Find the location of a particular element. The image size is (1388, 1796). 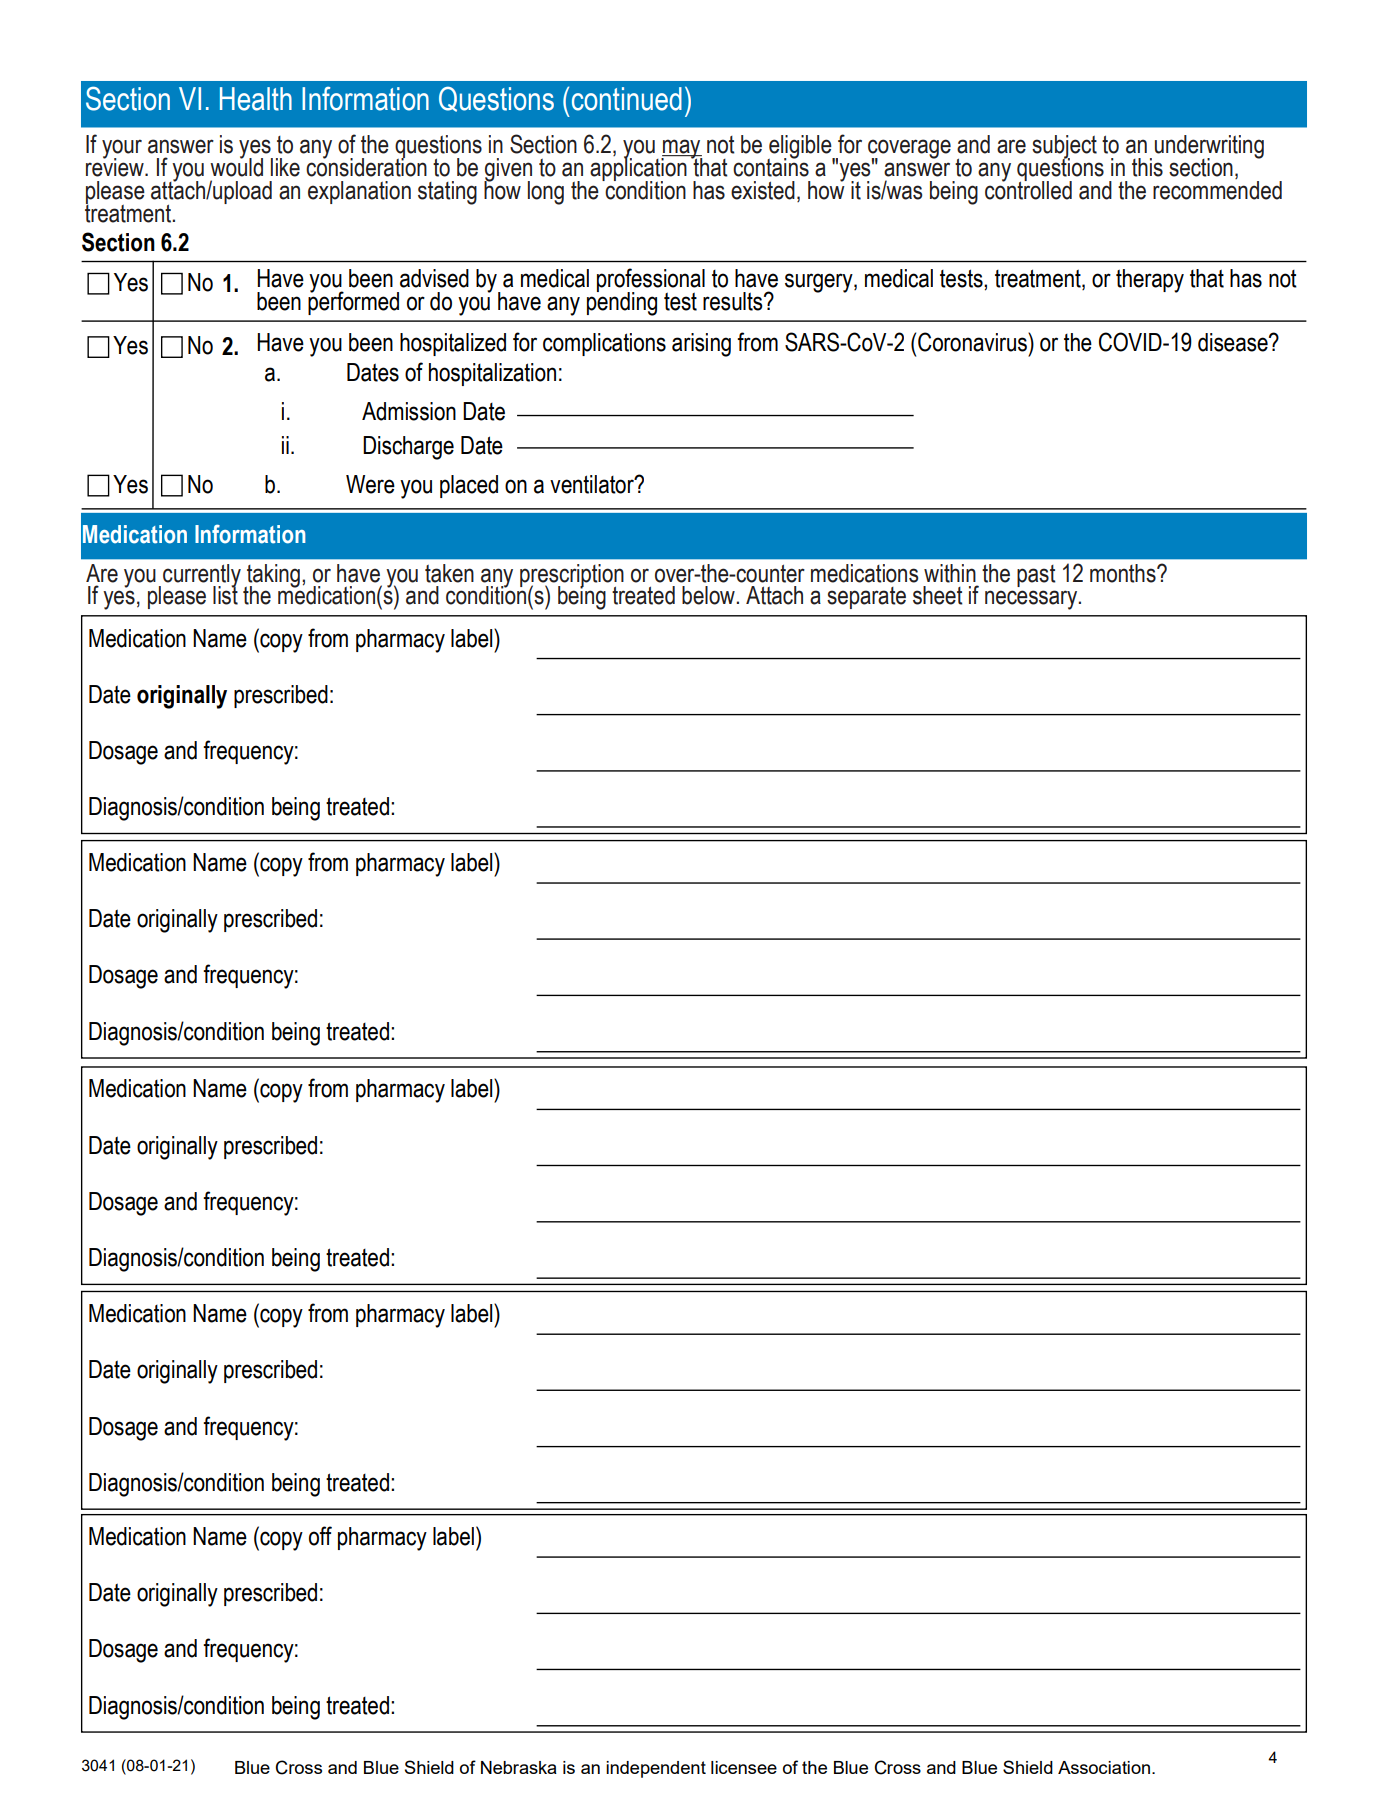

may is located at coordinates (682, 150).
